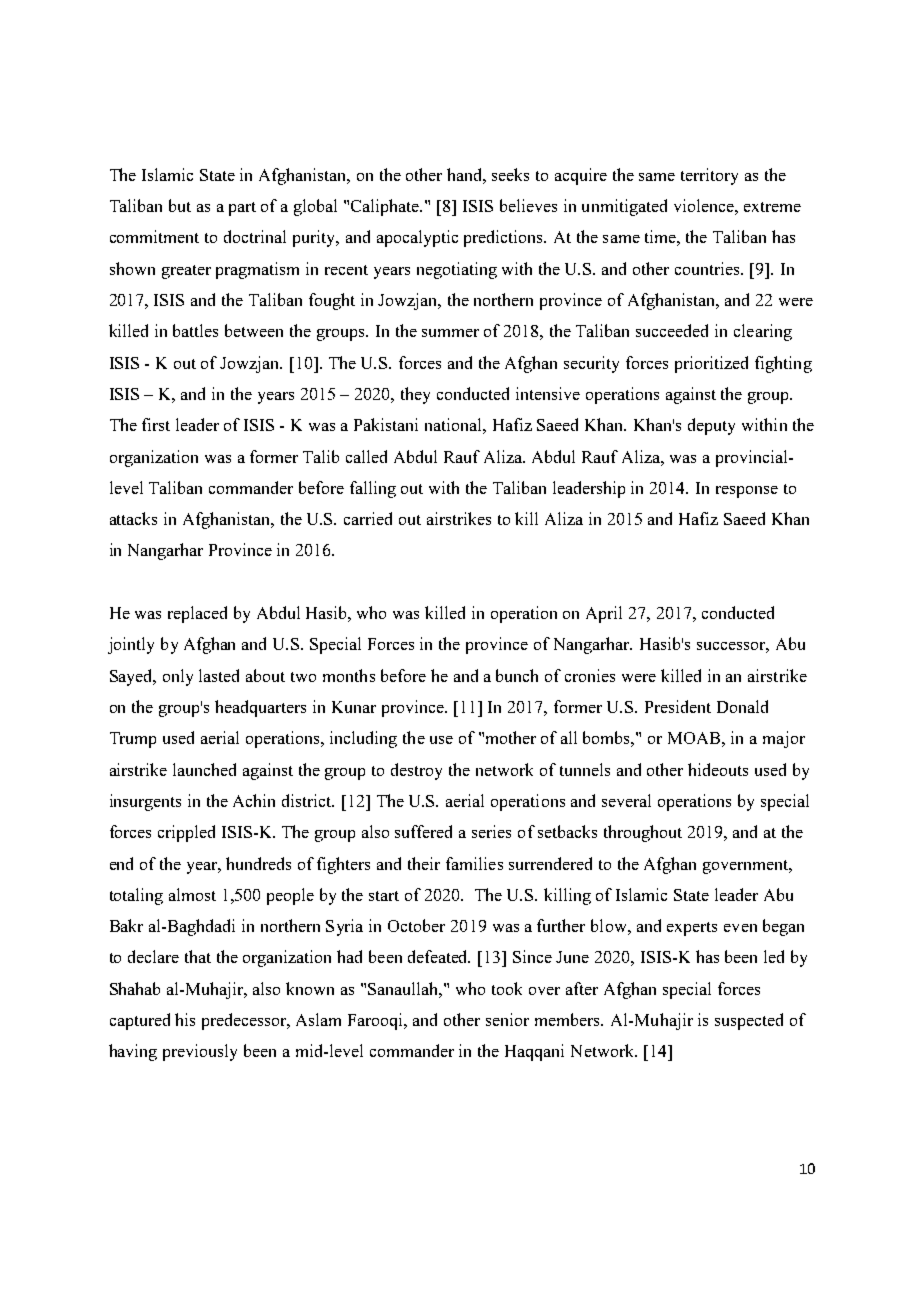 The image size is (924, 1308). Describe the element at coordinates (423, 831) in the image. I see `suffered` at that location.
